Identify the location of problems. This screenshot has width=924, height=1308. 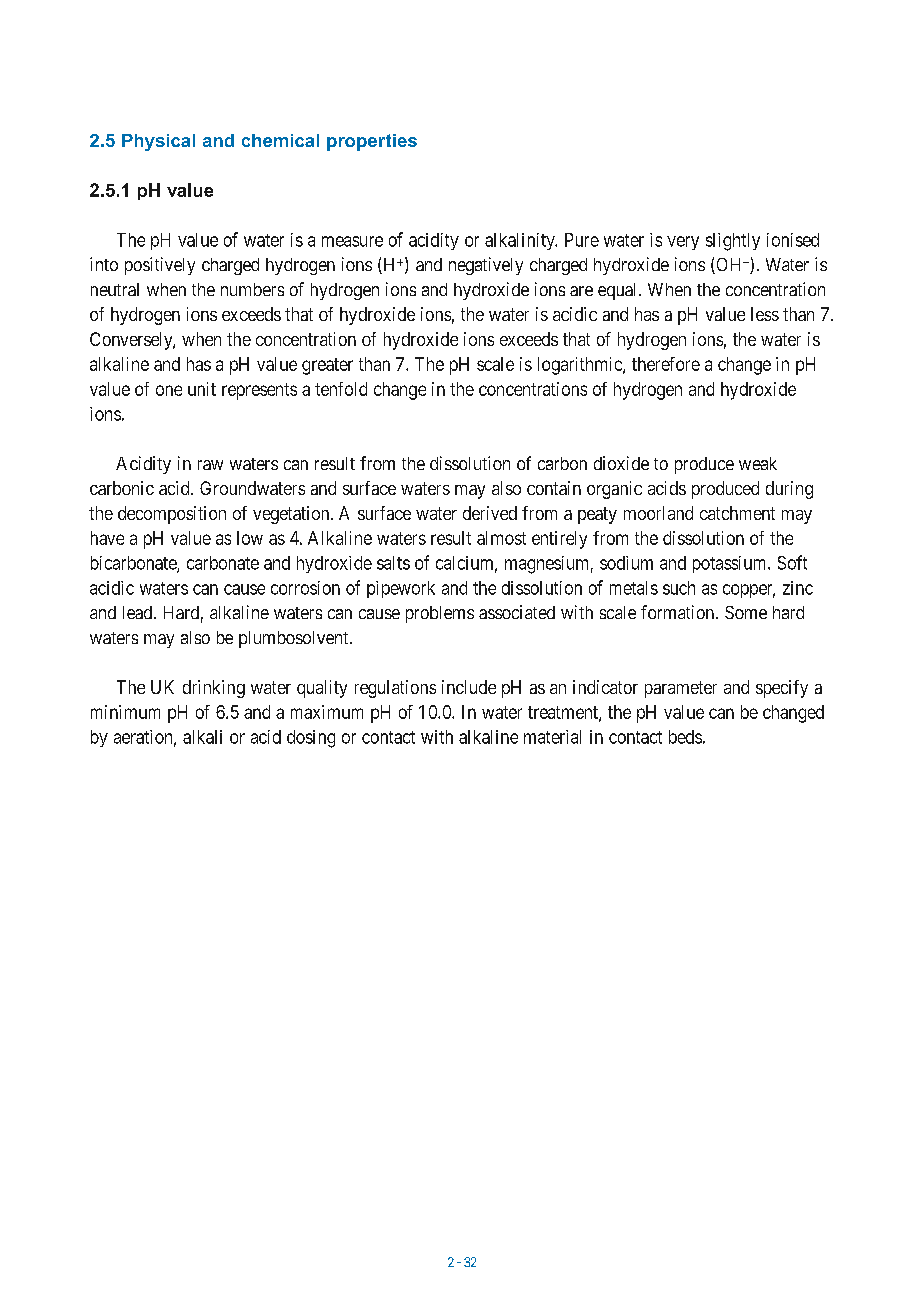
(440, 614).
